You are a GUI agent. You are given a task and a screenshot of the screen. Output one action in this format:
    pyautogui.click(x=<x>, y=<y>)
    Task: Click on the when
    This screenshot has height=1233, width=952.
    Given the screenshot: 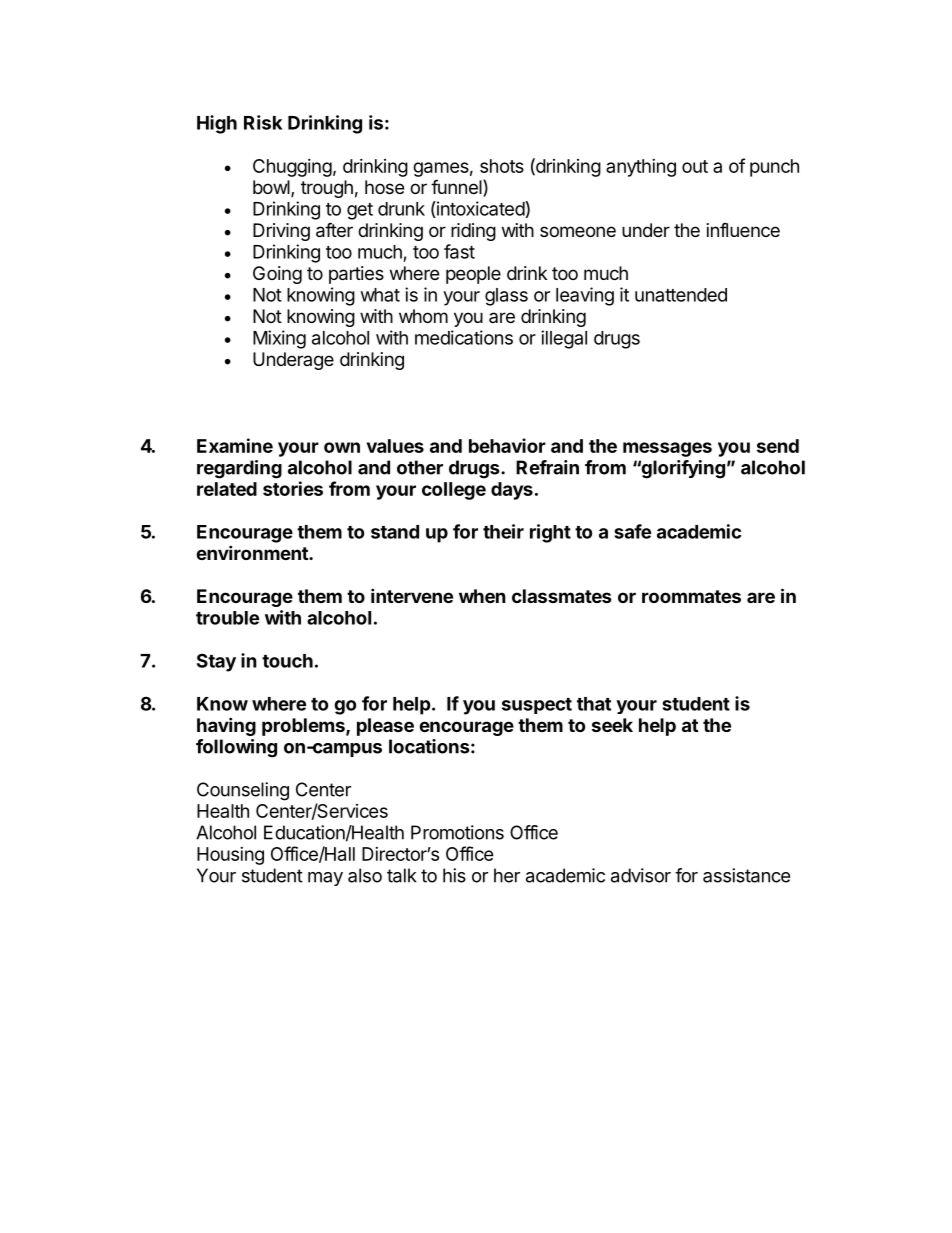 What is the action you would take?
    pyautogui.click(x=482, y=596)
